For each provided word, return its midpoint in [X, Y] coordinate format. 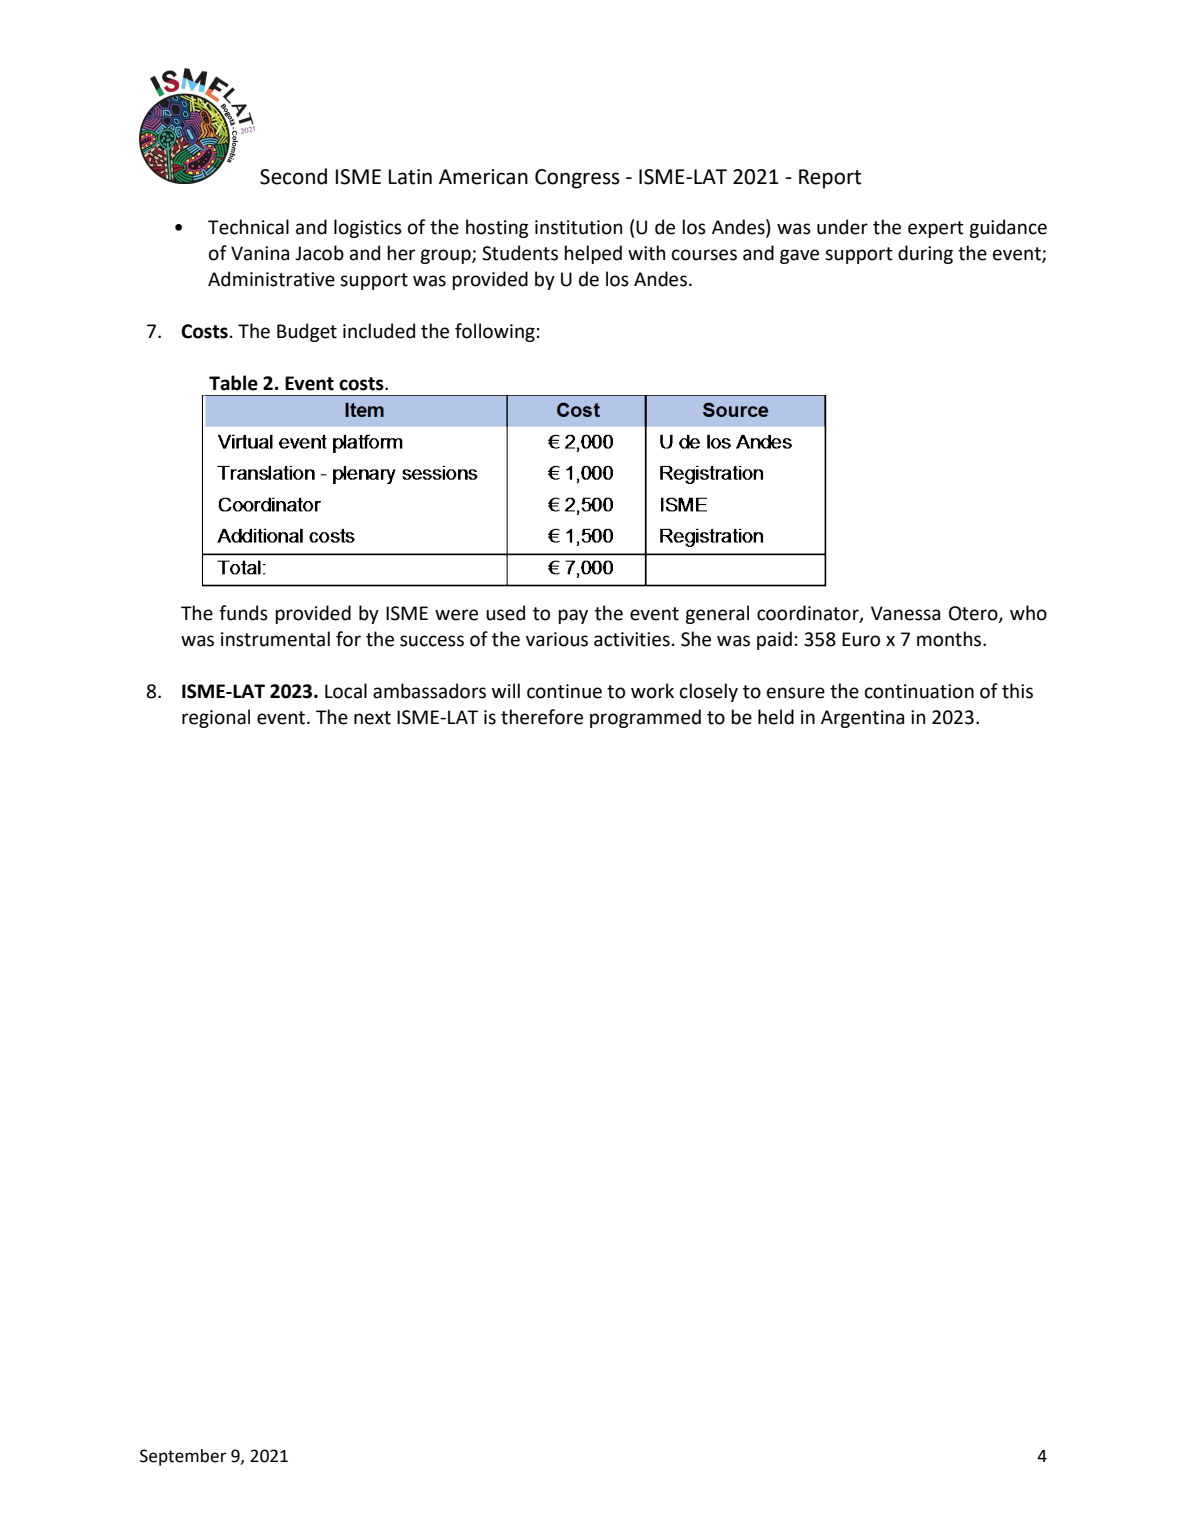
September [183, 1457]
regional [216, 718]
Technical [248, 227]
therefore [542, 717]
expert [936, 229]
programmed [645, 718]
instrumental [275, 639]
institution [578, 227]
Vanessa [905, 613]
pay [573, 616]
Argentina [862, 719]
